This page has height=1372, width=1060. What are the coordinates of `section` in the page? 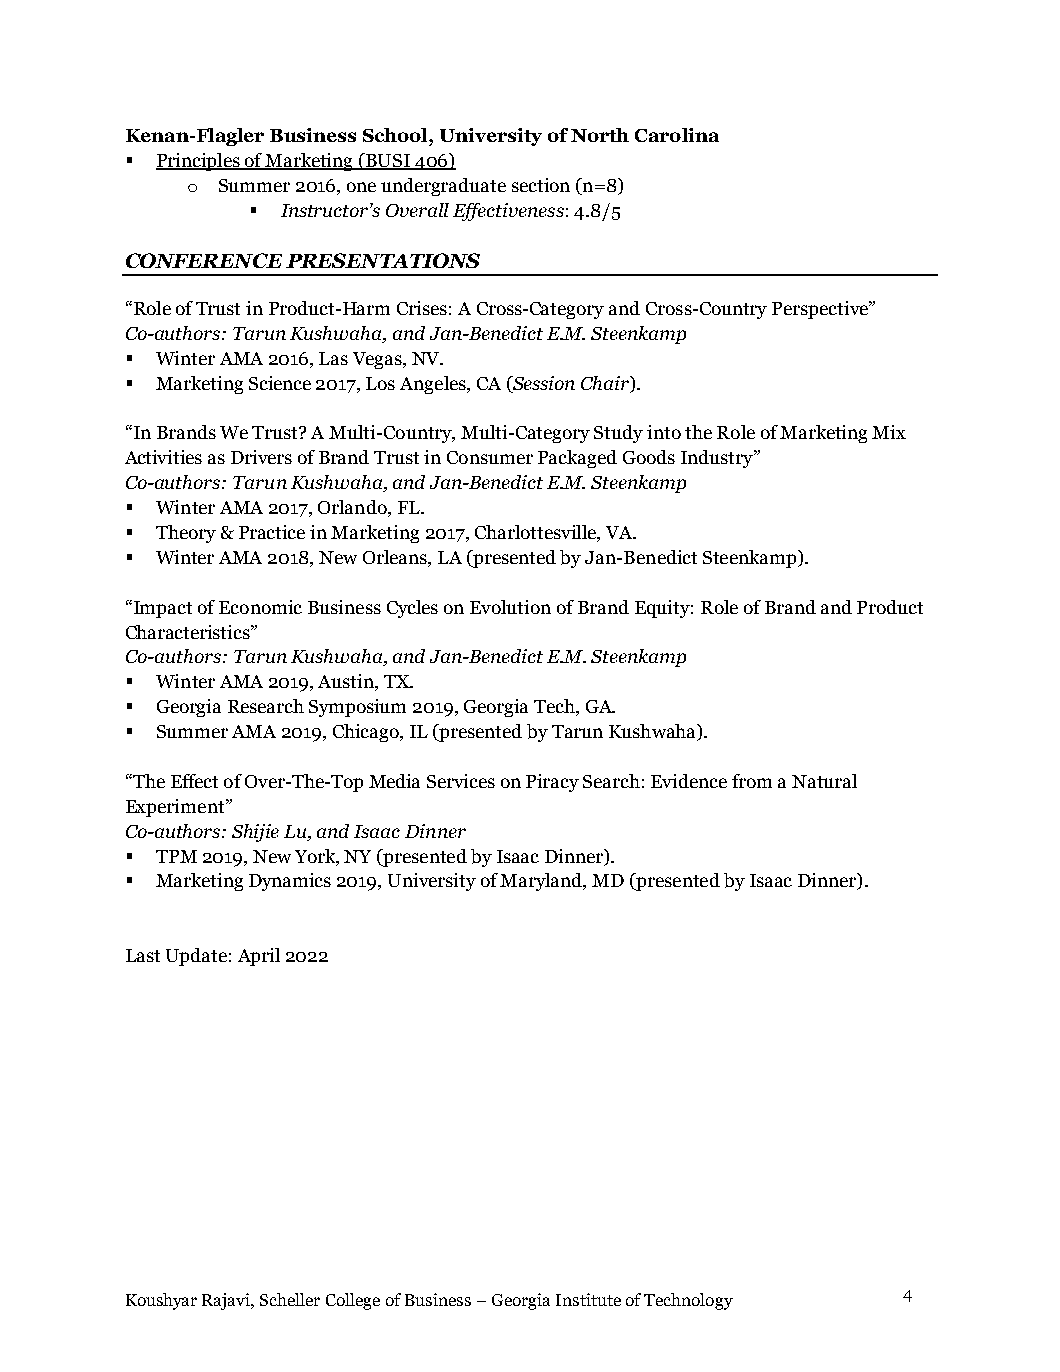 It's located at (541, 185).
